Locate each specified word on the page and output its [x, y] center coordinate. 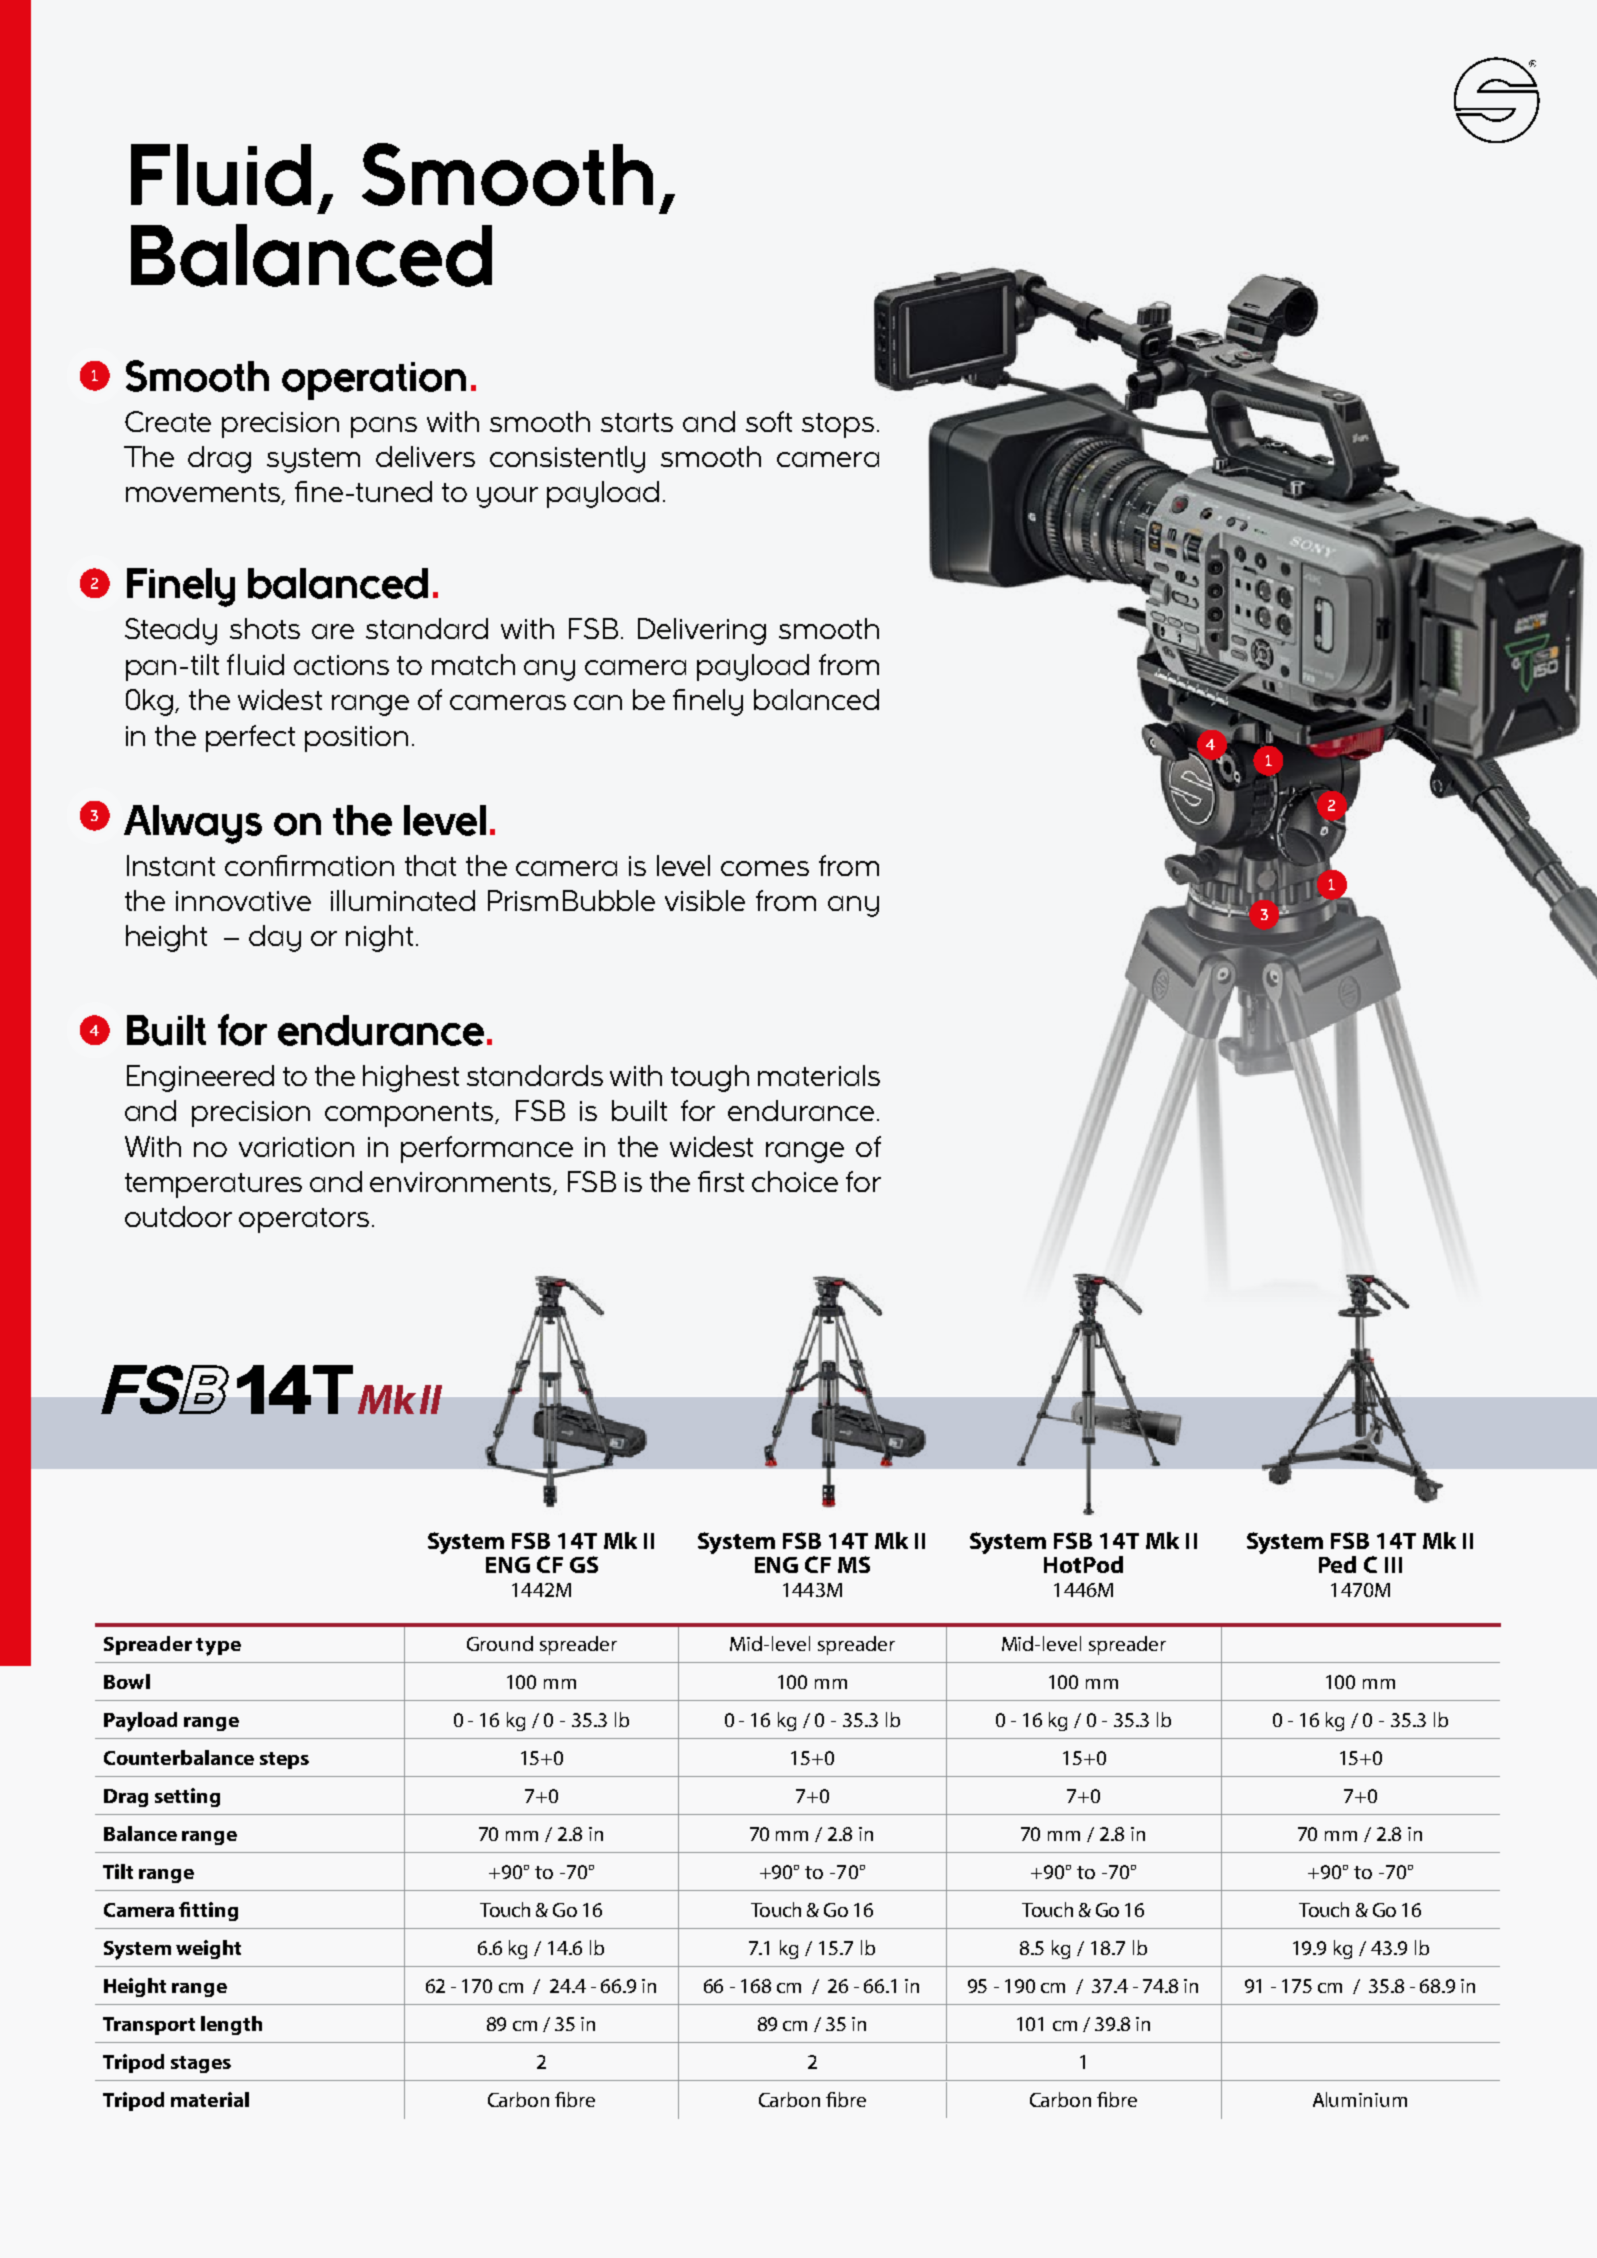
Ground [500, 1643]
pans [384, 427]
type [218, 1647]
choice [795, 1181]
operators [304, 1220]
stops [838, 425]
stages [201, 2064]
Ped [1337, 1564]
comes [765, 868]
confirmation [309, 865]
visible [705, 900]
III [1393, 1565]
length [231, 2025]
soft [769, 421]
